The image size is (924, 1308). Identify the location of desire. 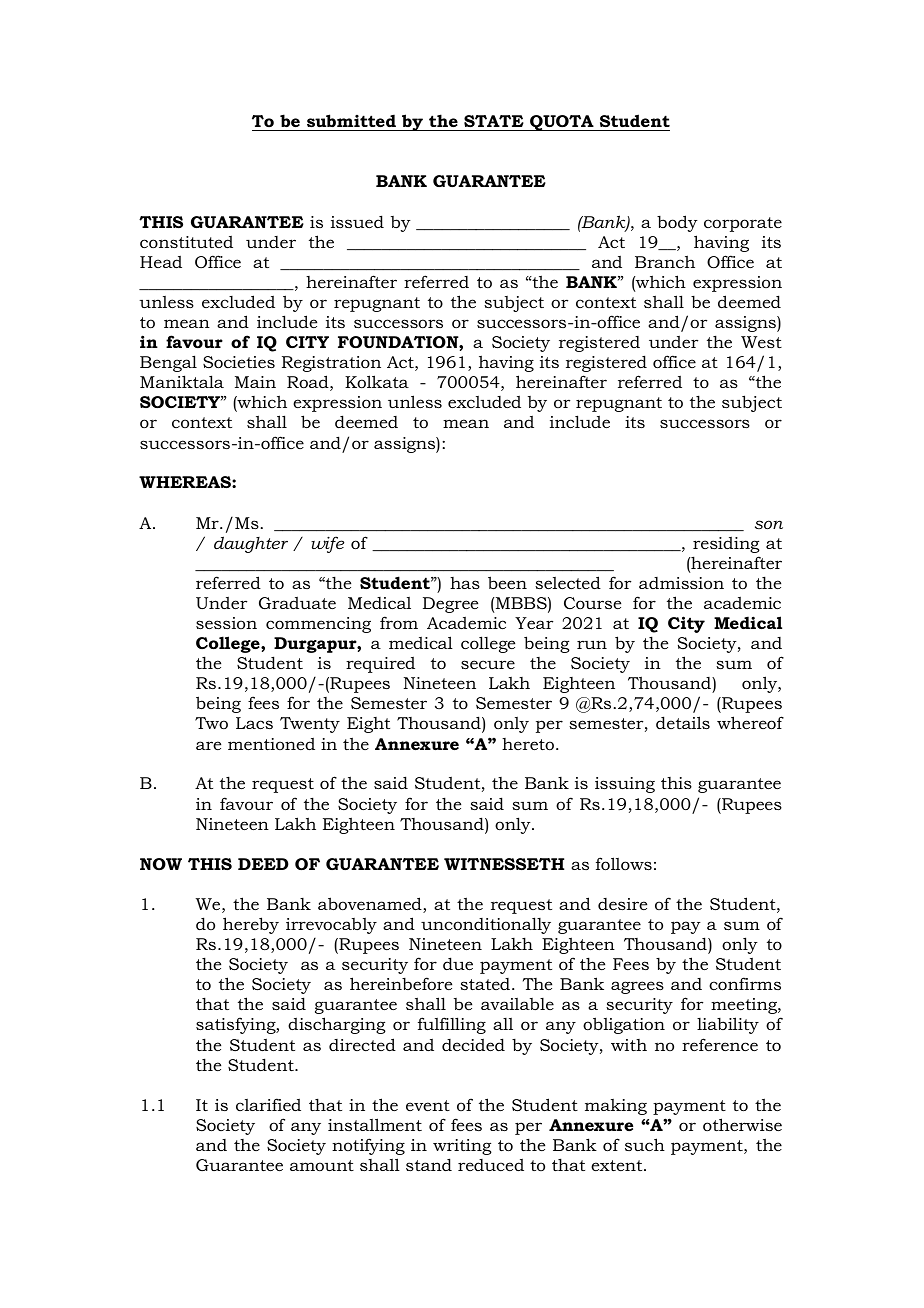
(622, 904).
